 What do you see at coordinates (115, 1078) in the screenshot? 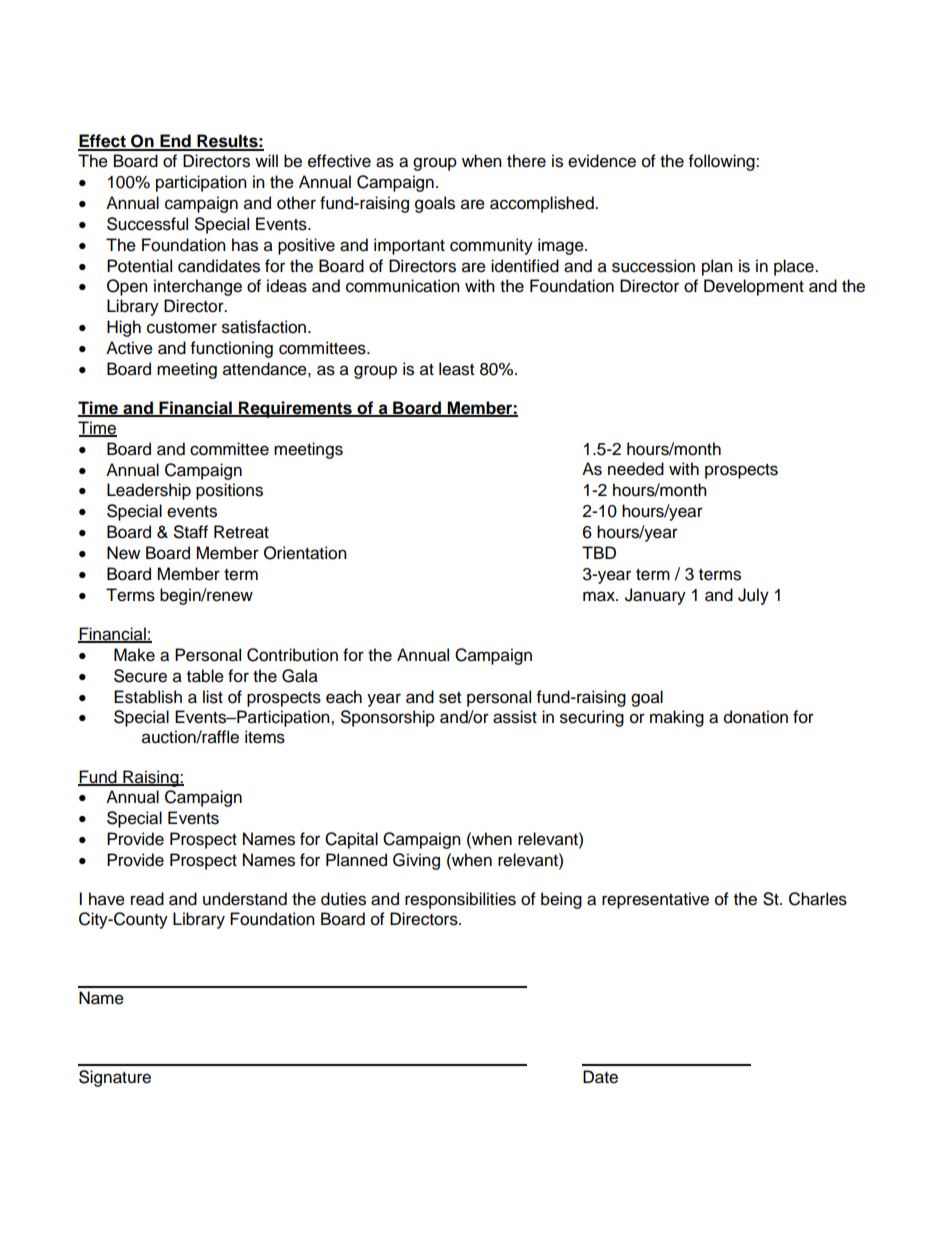
I see `Signature` at bounding box center [115, 1078].
